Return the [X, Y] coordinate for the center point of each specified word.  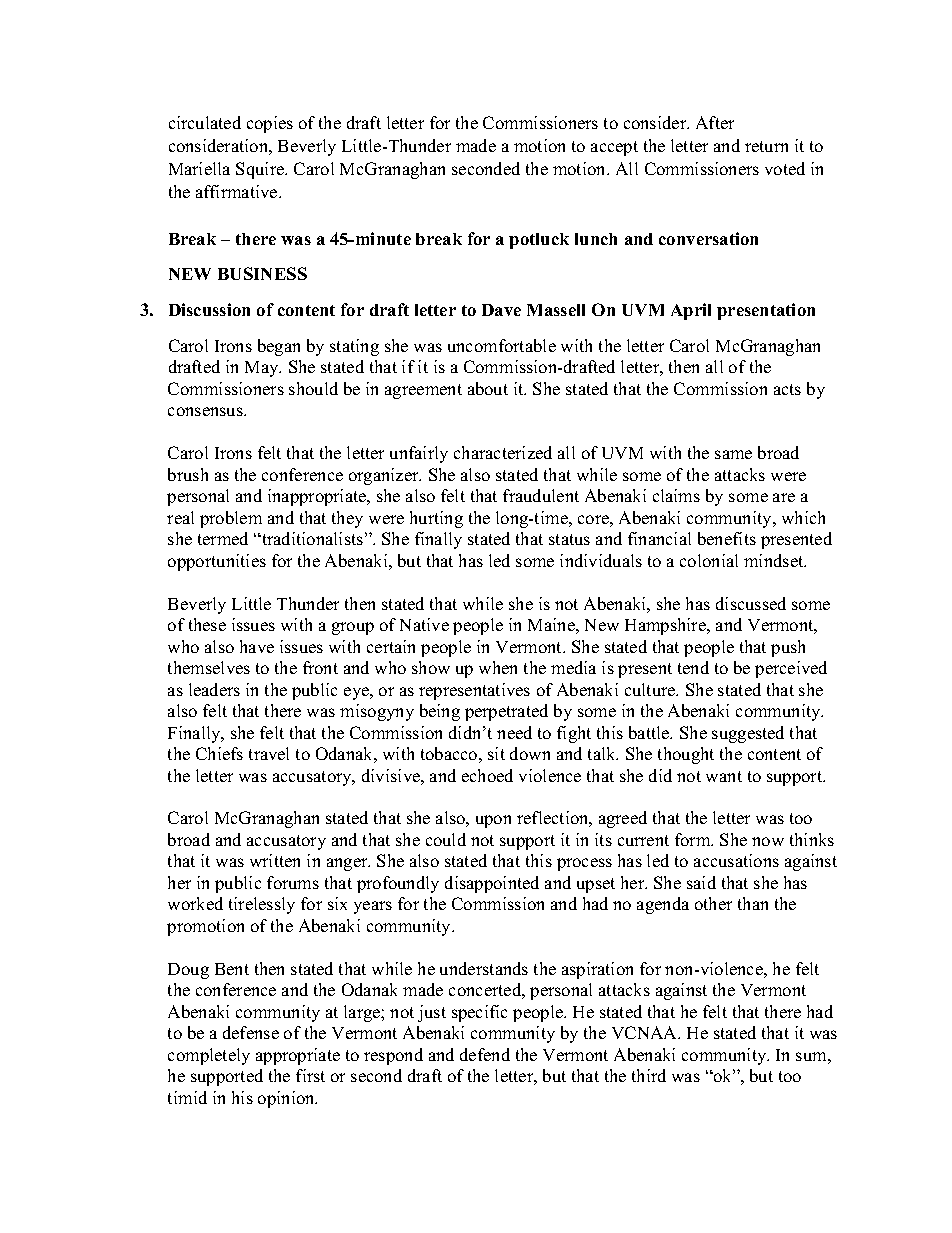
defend [485, 1054]
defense [251, 1032]
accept [614, 148]
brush [188, 474]
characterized [503, 452]
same [733, 454]
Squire [261, 170]
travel [269, 753]
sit [496, 753]
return [766, 146]
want [724, 776]
